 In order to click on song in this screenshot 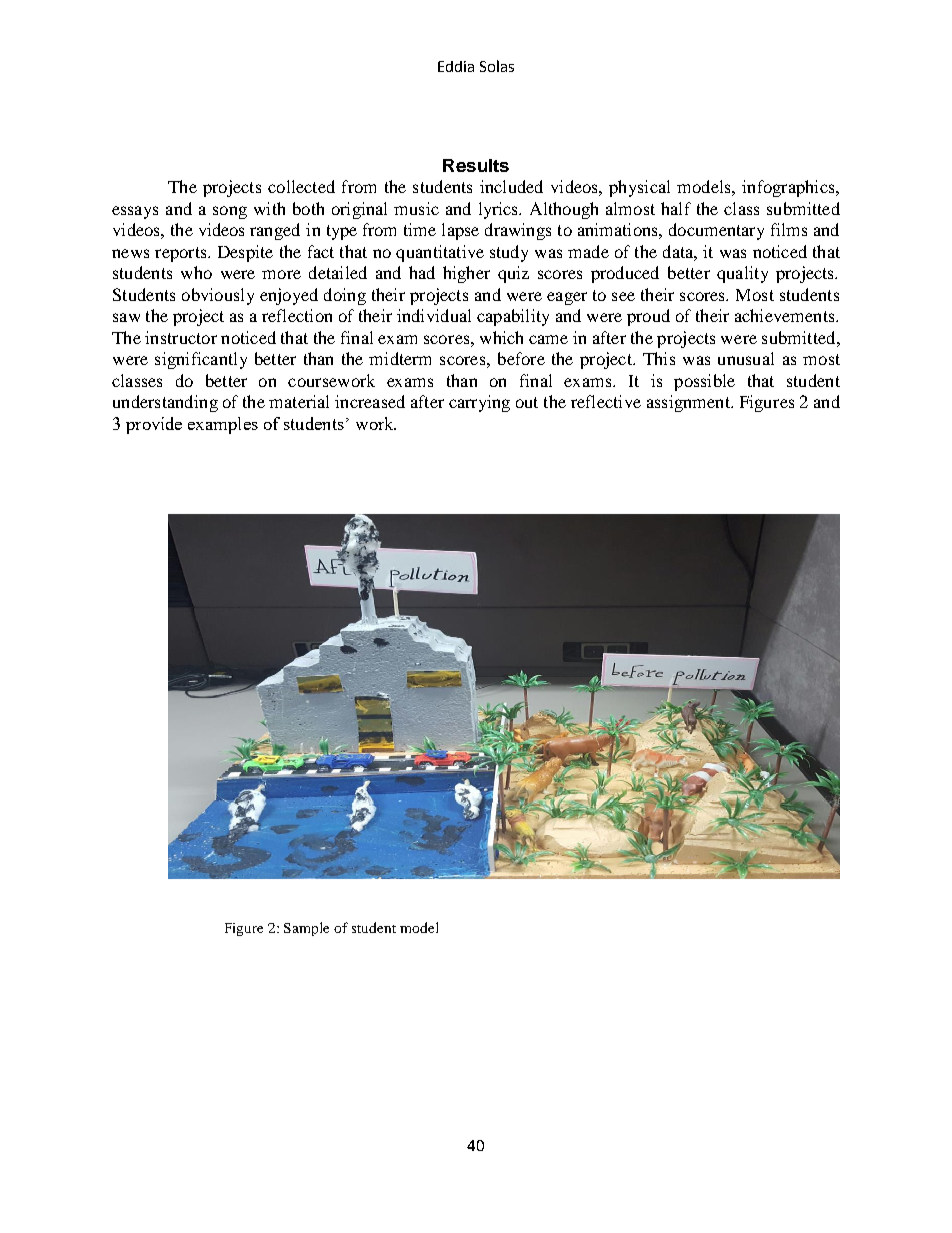, I will do `click(230, 212)`.
